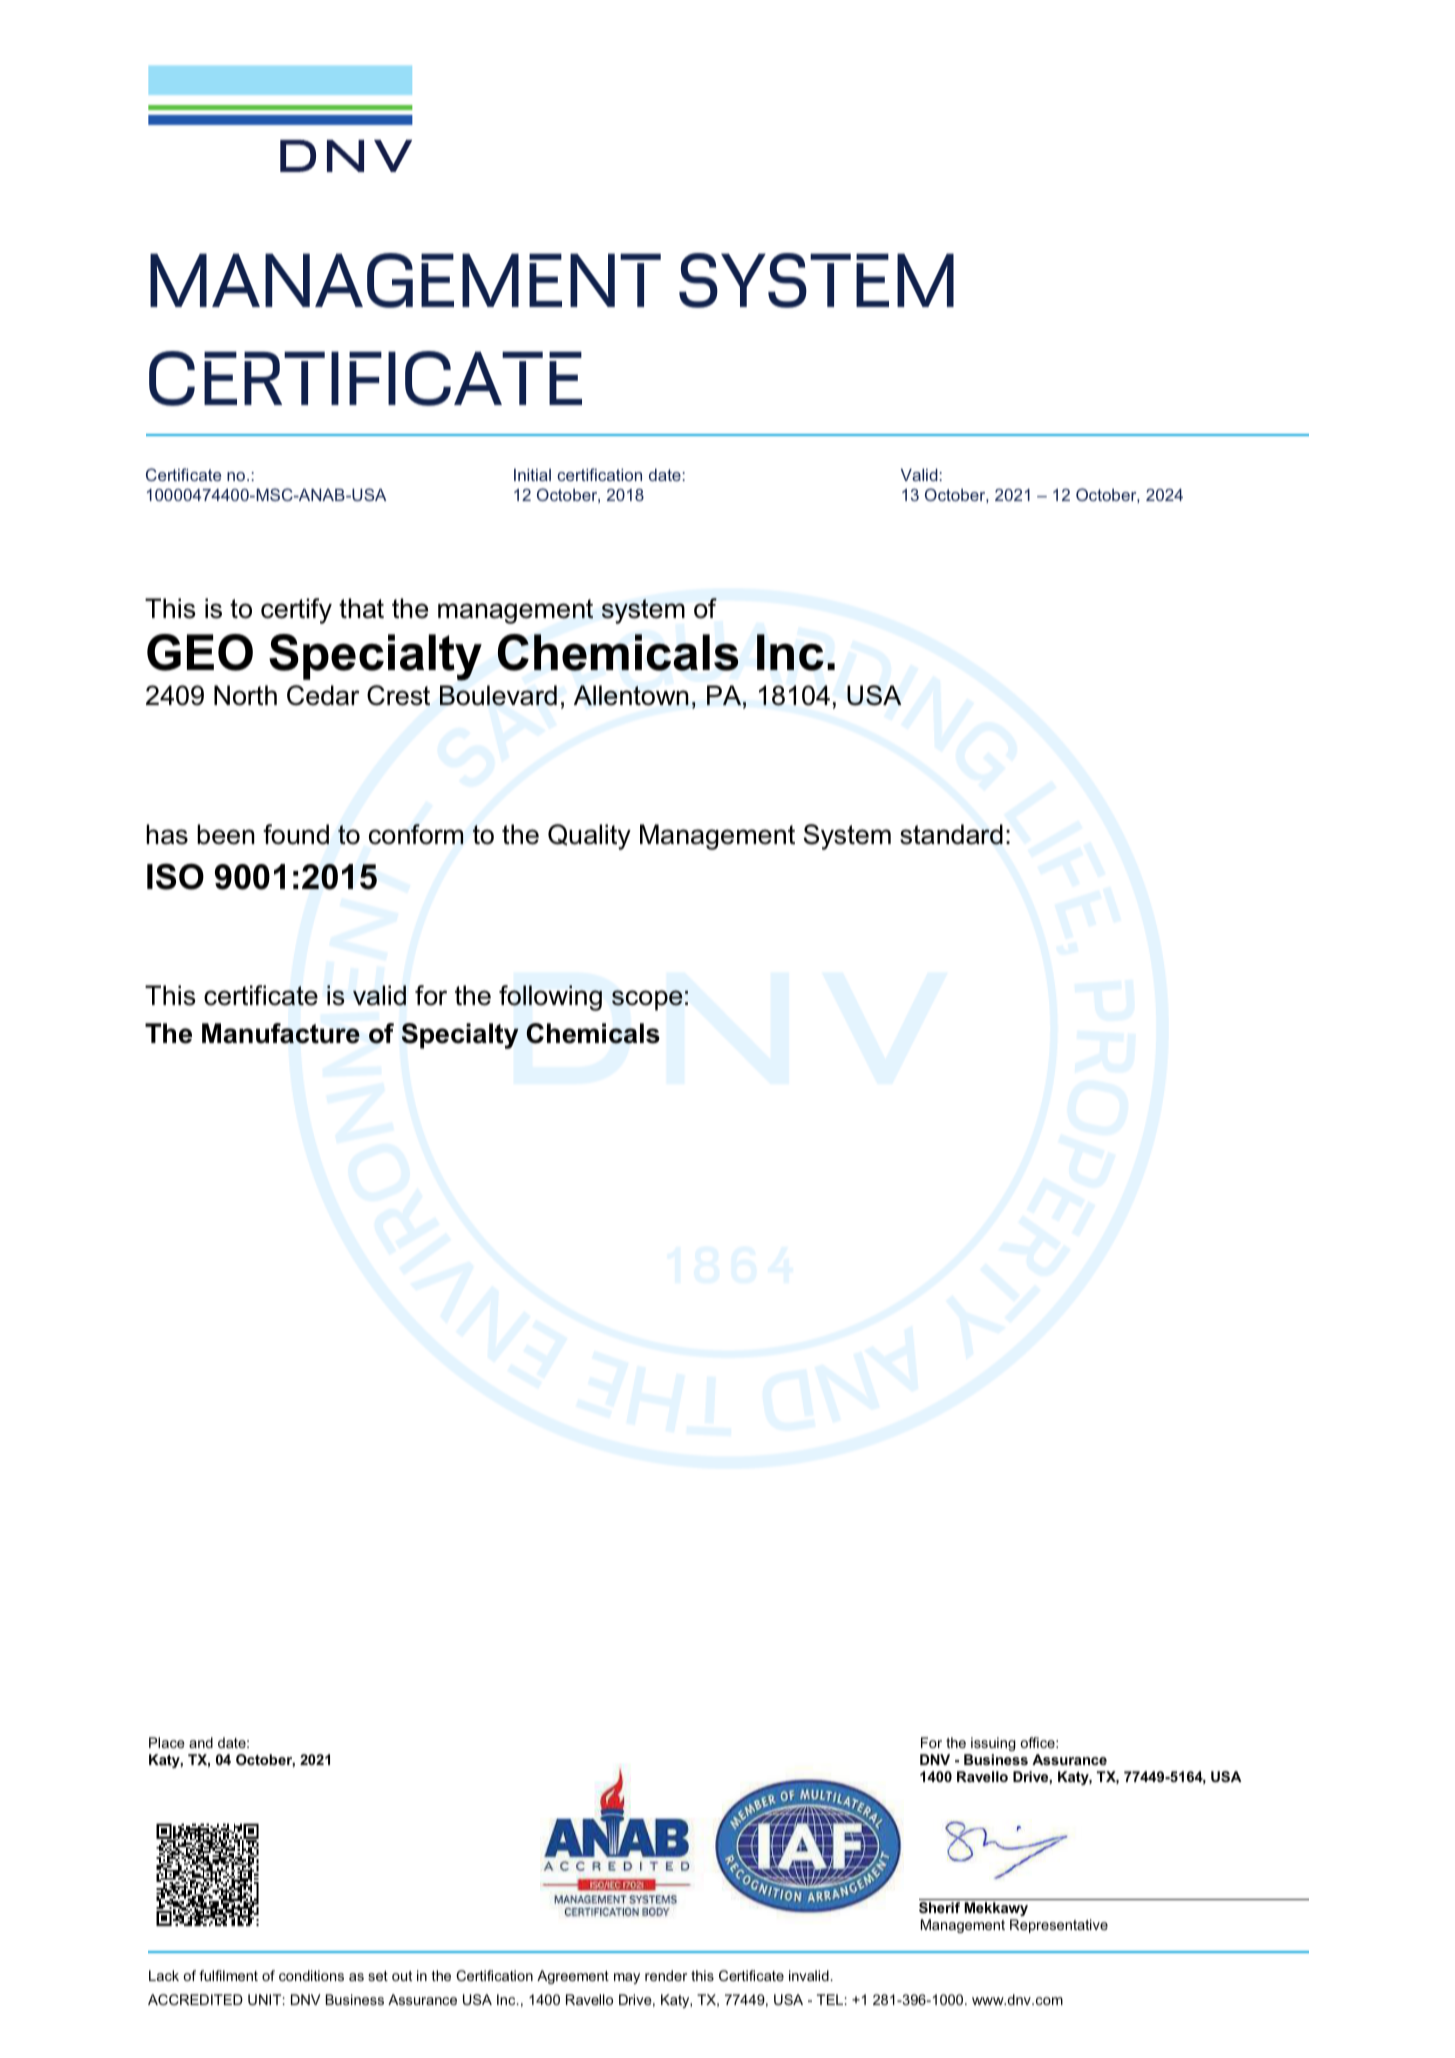 The height and width of the document is (2058, 1455). What do you see at coordinates (281, 1033) in the document?
I see `Manufacture` at bounding box center [281, 1033].
